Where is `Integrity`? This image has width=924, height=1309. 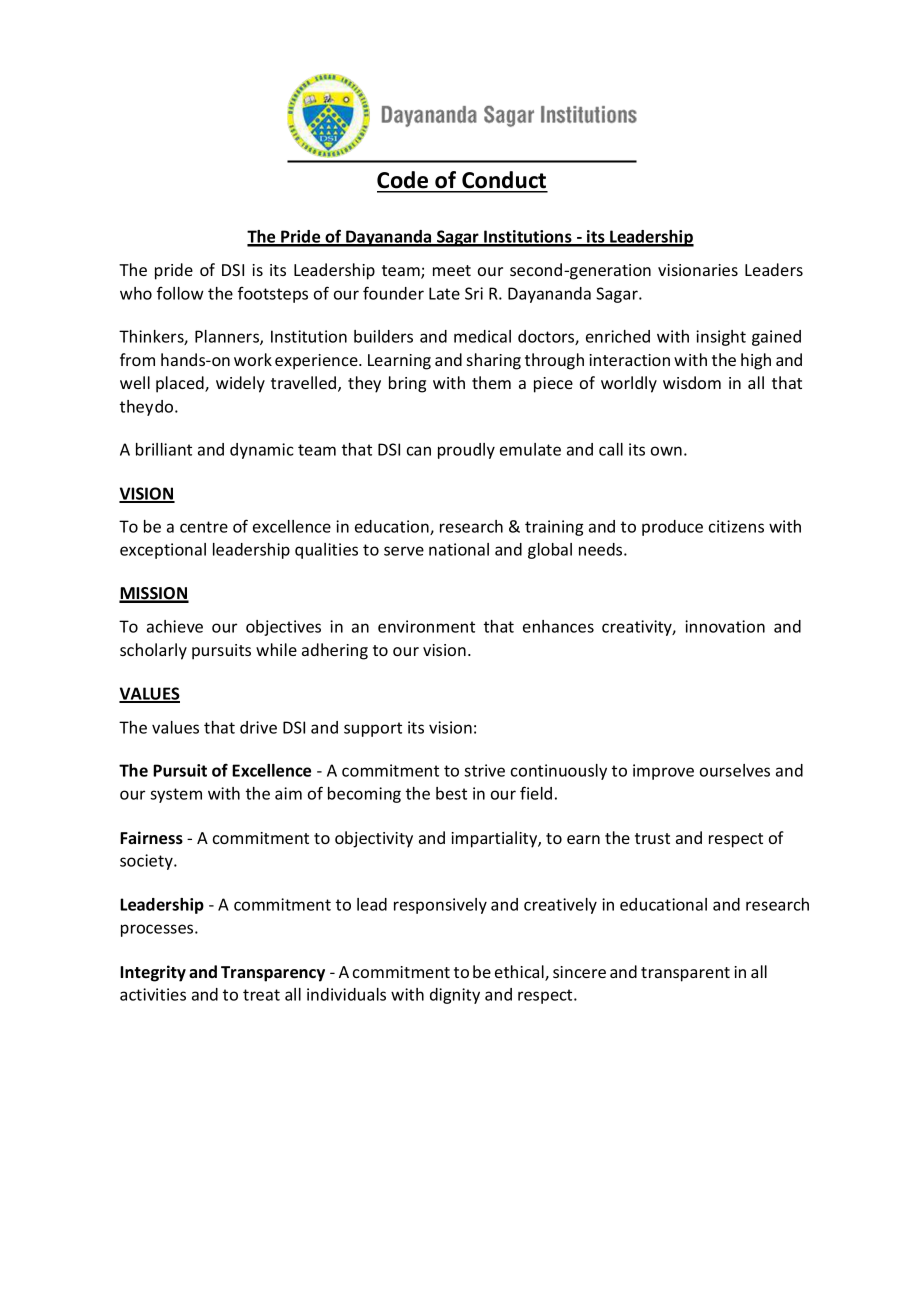
Integrity is located at coordinates (153, 973).
